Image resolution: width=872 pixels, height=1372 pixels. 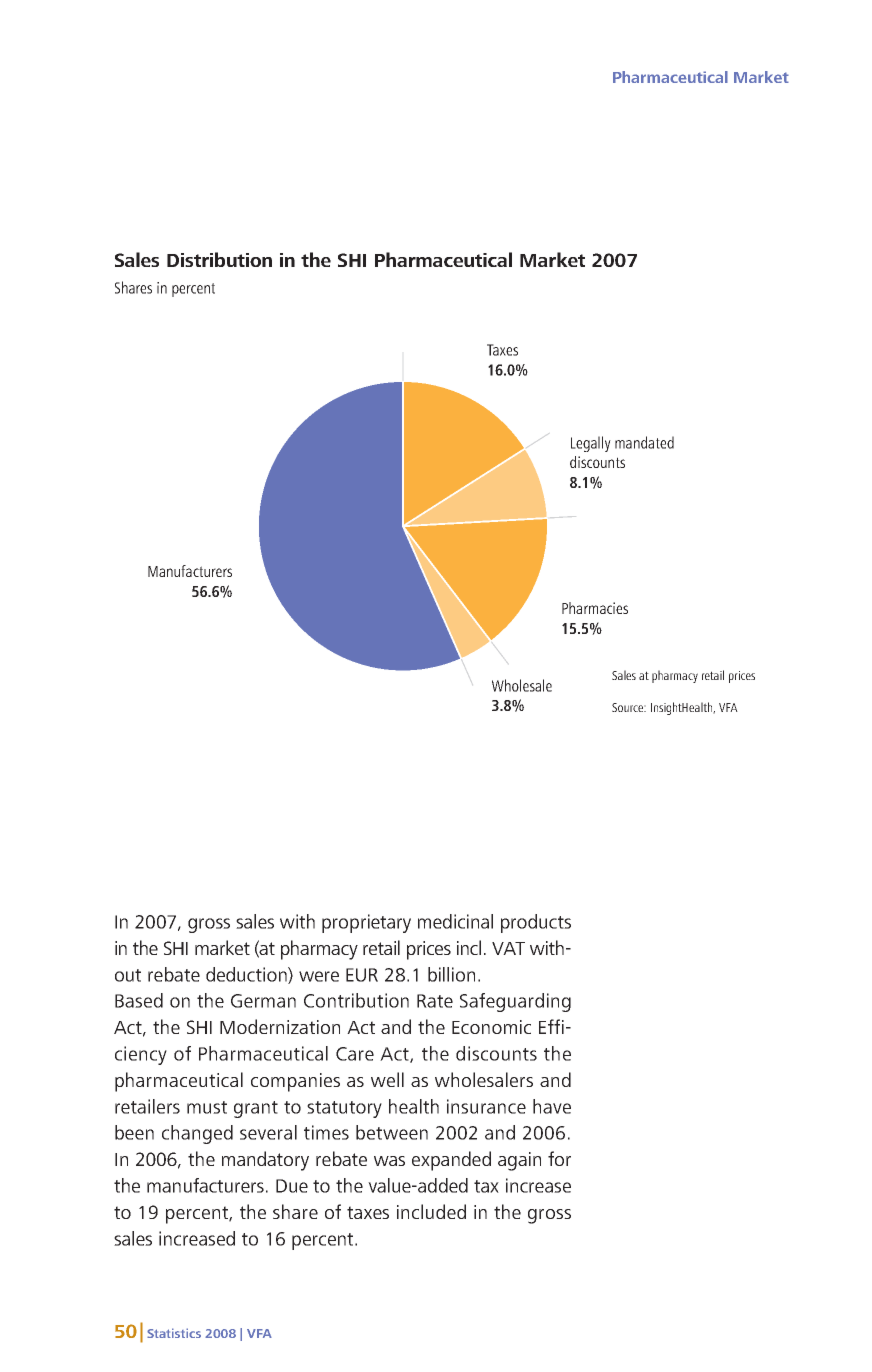 I want to click on proprietary, so click(x=366, y=923).
